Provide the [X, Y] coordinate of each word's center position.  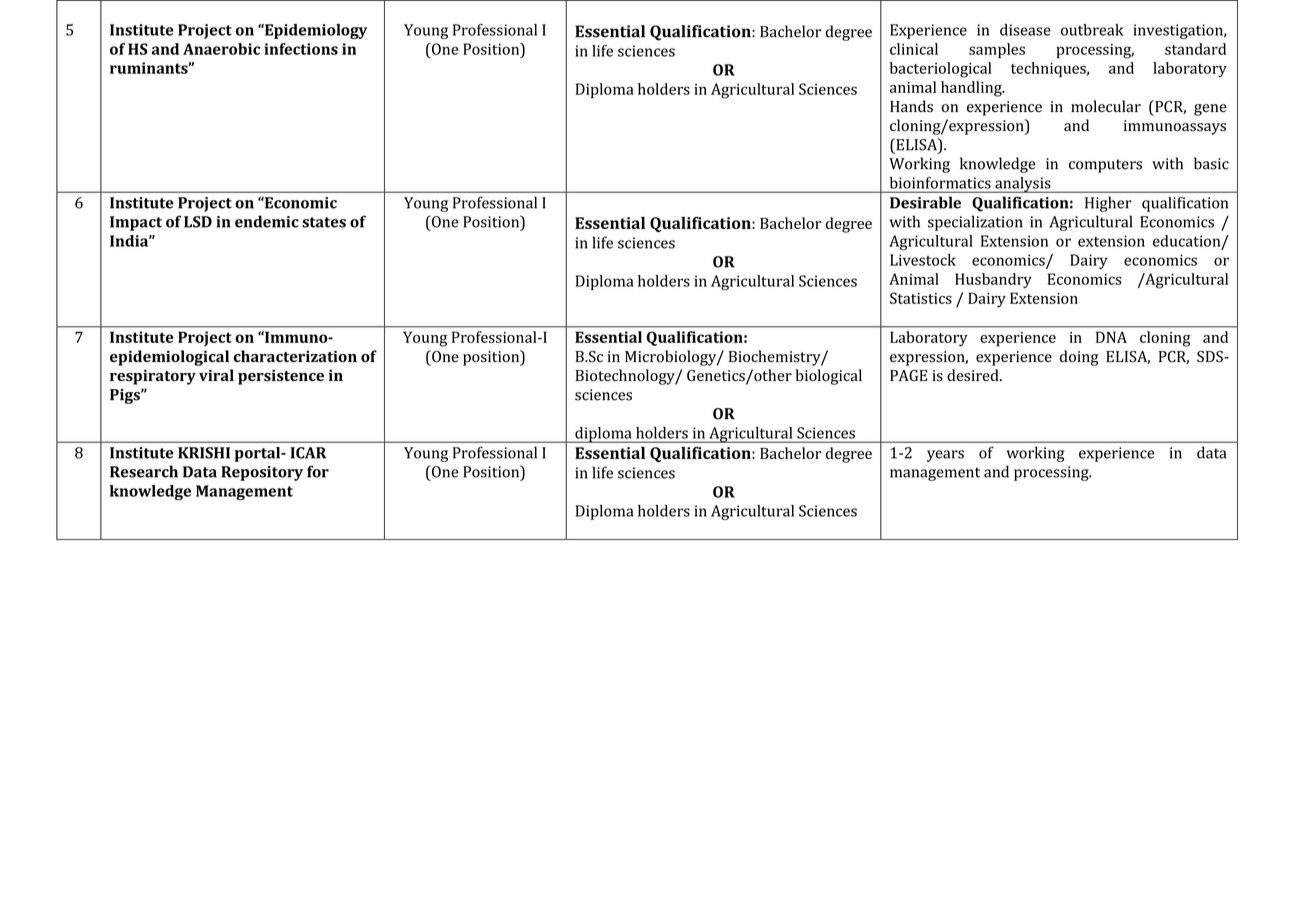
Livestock [923, 260]
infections [301, 49]
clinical [914, 49]
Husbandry [993, 280]
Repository [262, 473]
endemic [267, 221]
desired [974, 375]
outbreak [1092, 30]
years [945, 456]
